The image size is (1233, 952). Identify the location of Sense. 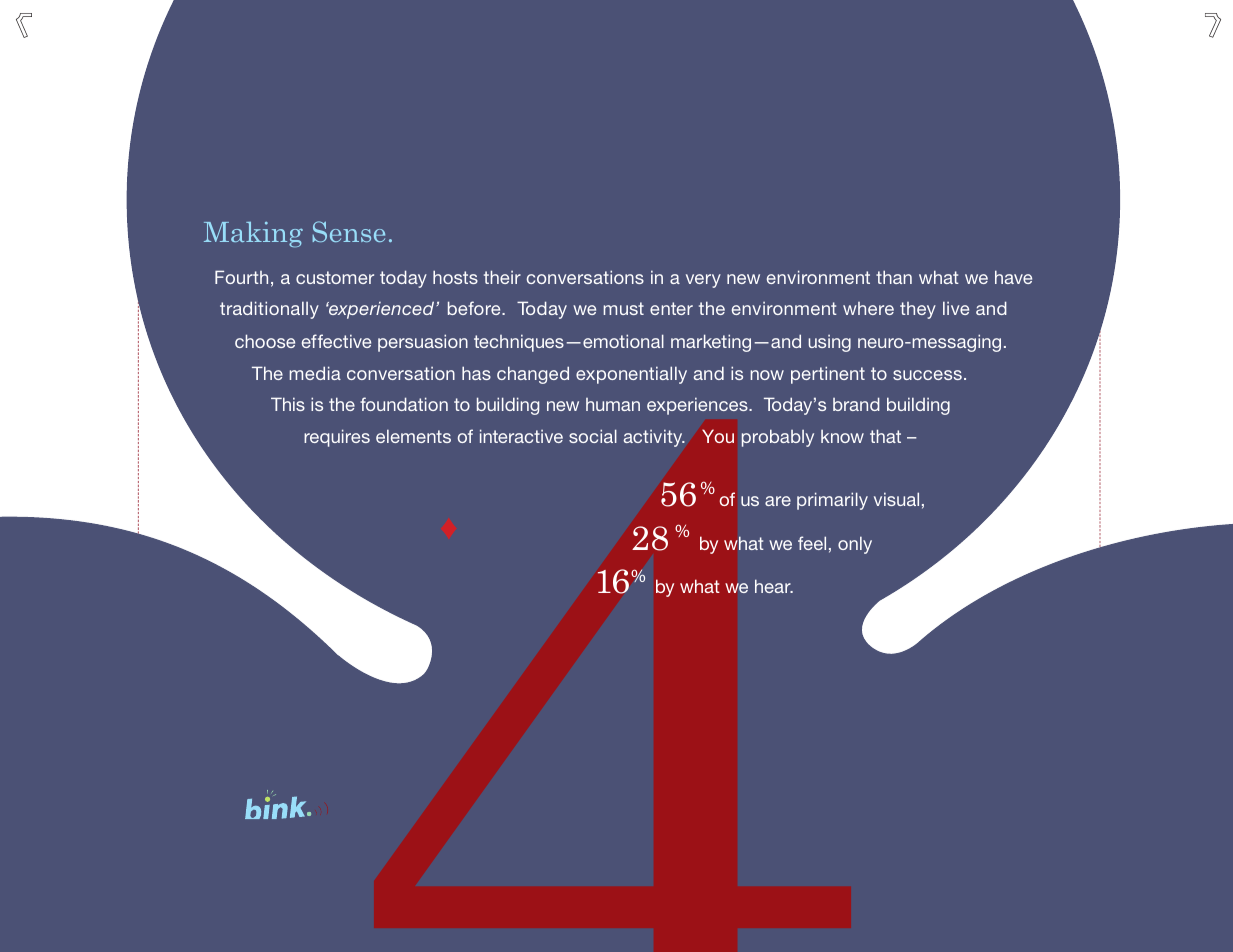
(348, 231).
